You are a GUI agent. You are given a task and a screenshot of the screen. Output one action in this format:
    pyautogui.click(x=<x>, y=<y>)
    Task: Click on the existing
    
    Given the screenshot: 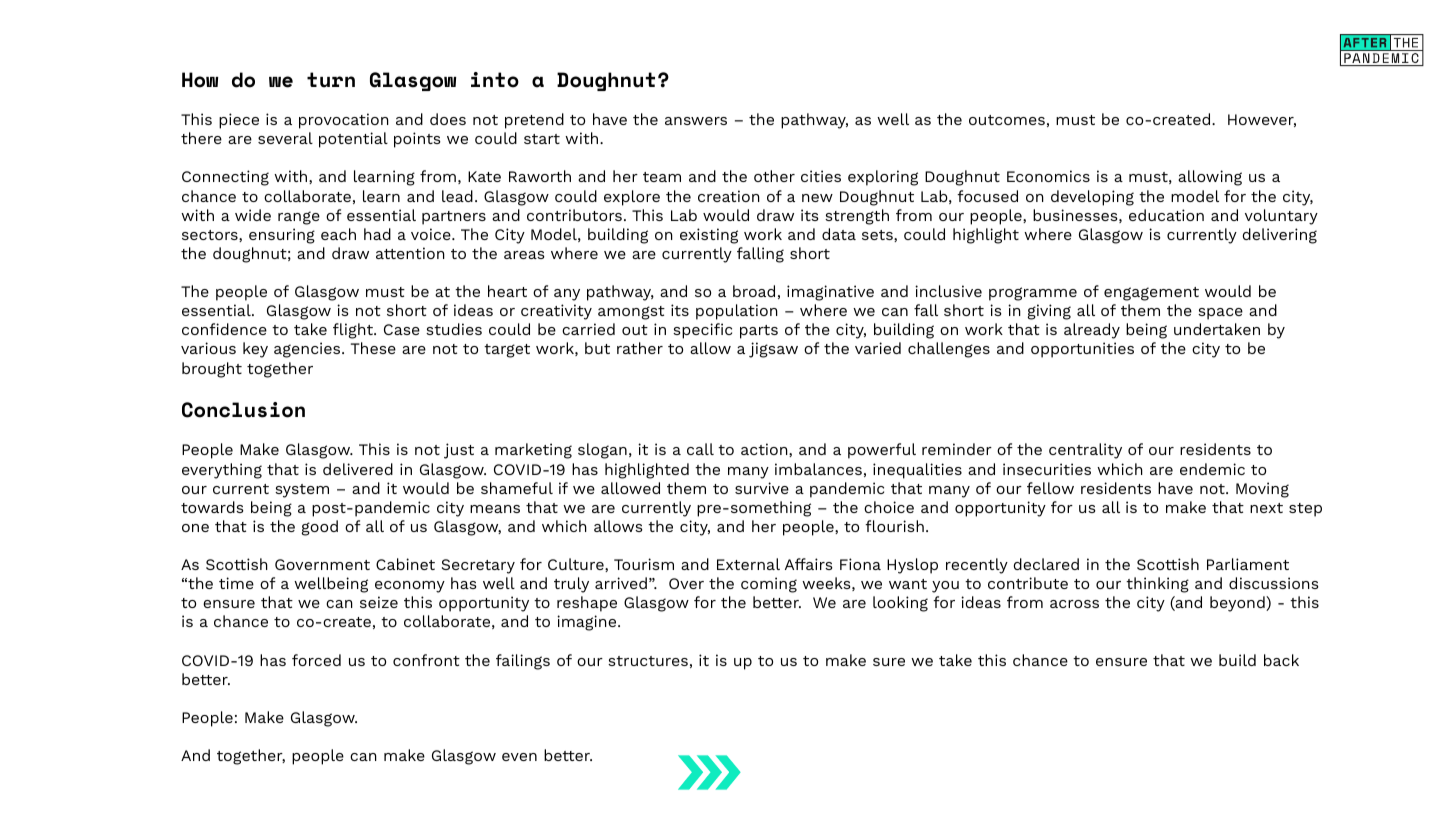 What is the action you would take?
    pyautogui.click(x=709, y=236)
